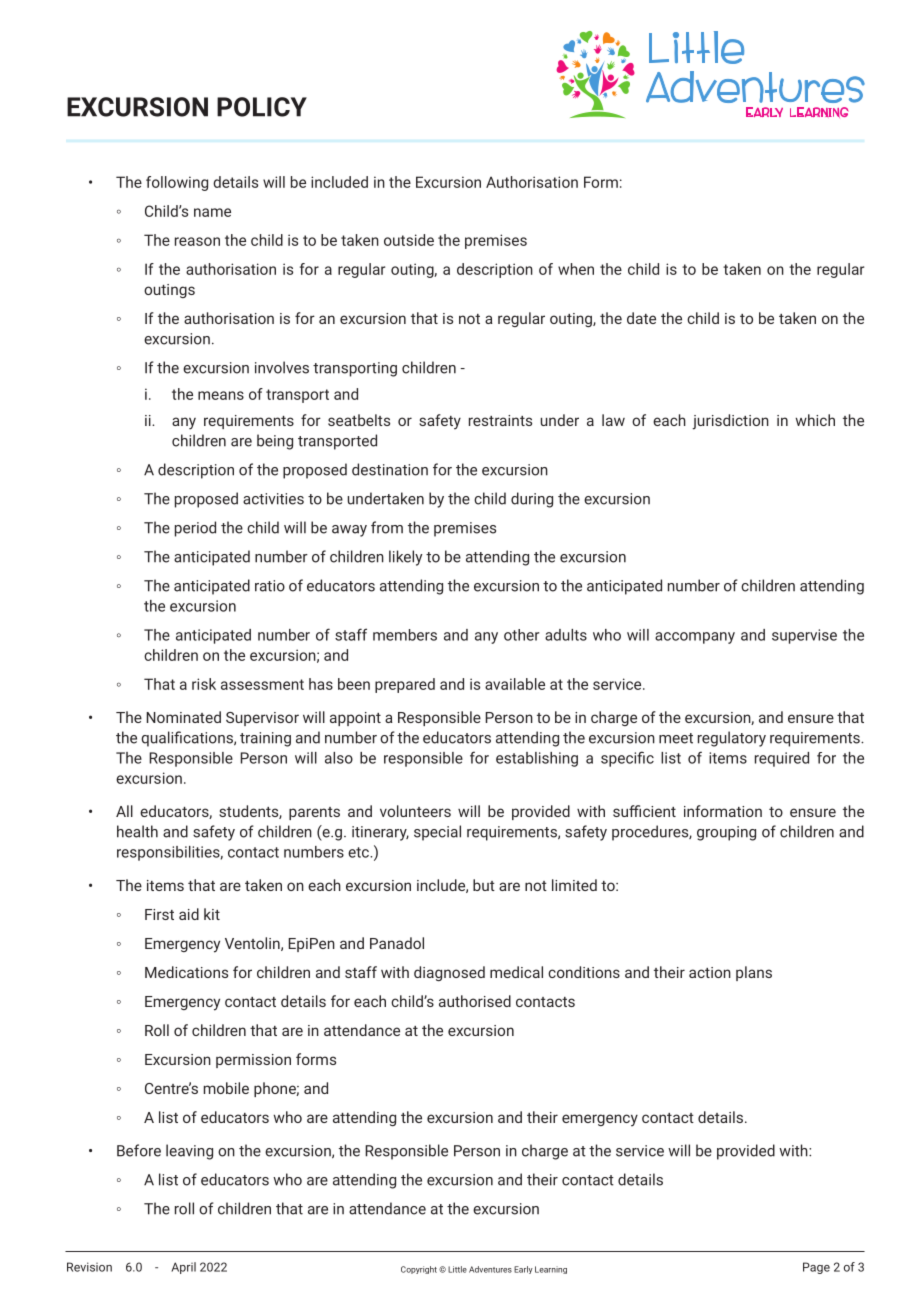 The width and height of the document is (924, 1308). What do you see at coordinates (730, 422) in the document?
I see `jurisdiction` at bounding box center [730, 422].
